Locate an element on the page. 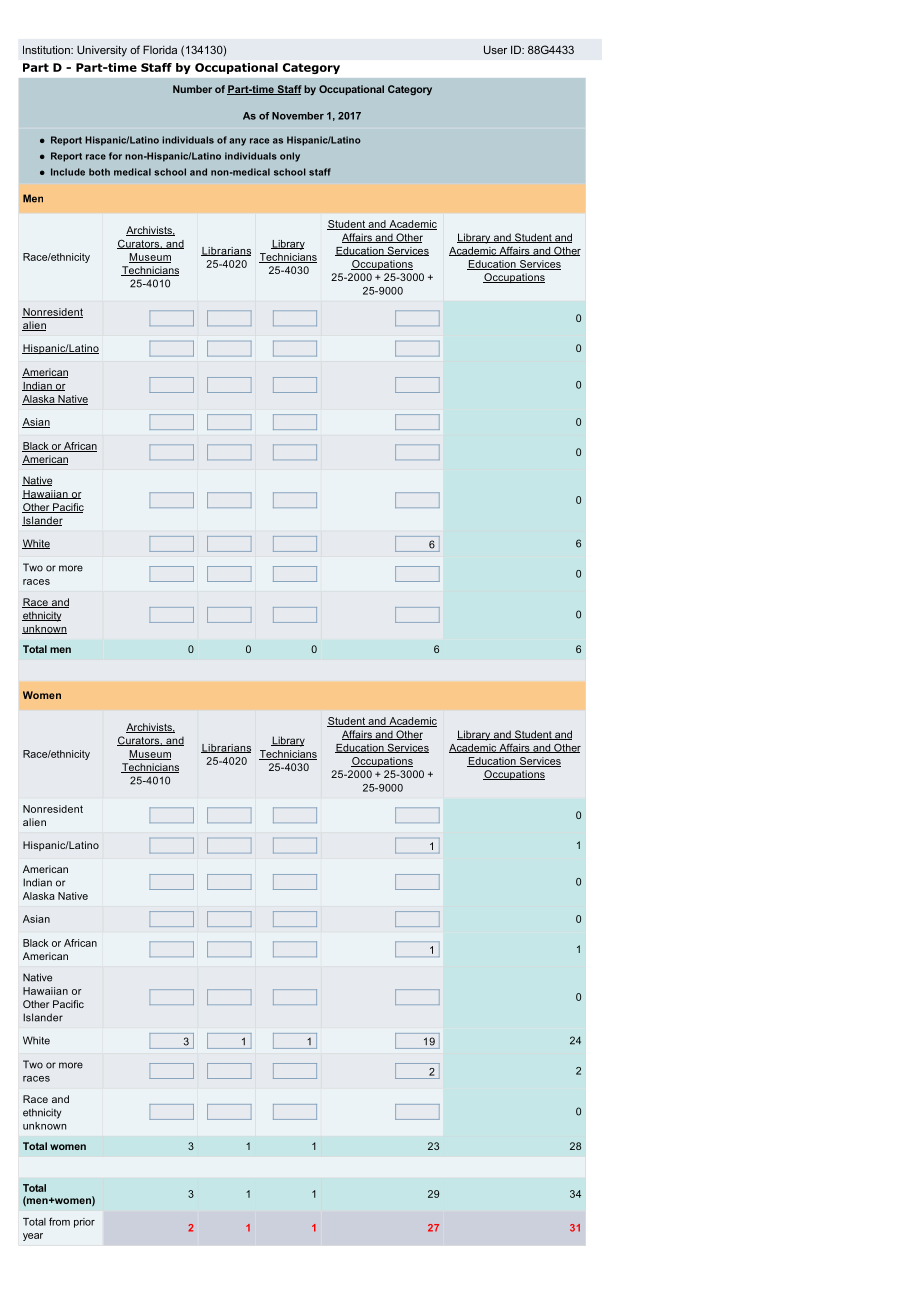 The height and width of the document is (1308, 924). from is located at coordinates (59, 1221).
